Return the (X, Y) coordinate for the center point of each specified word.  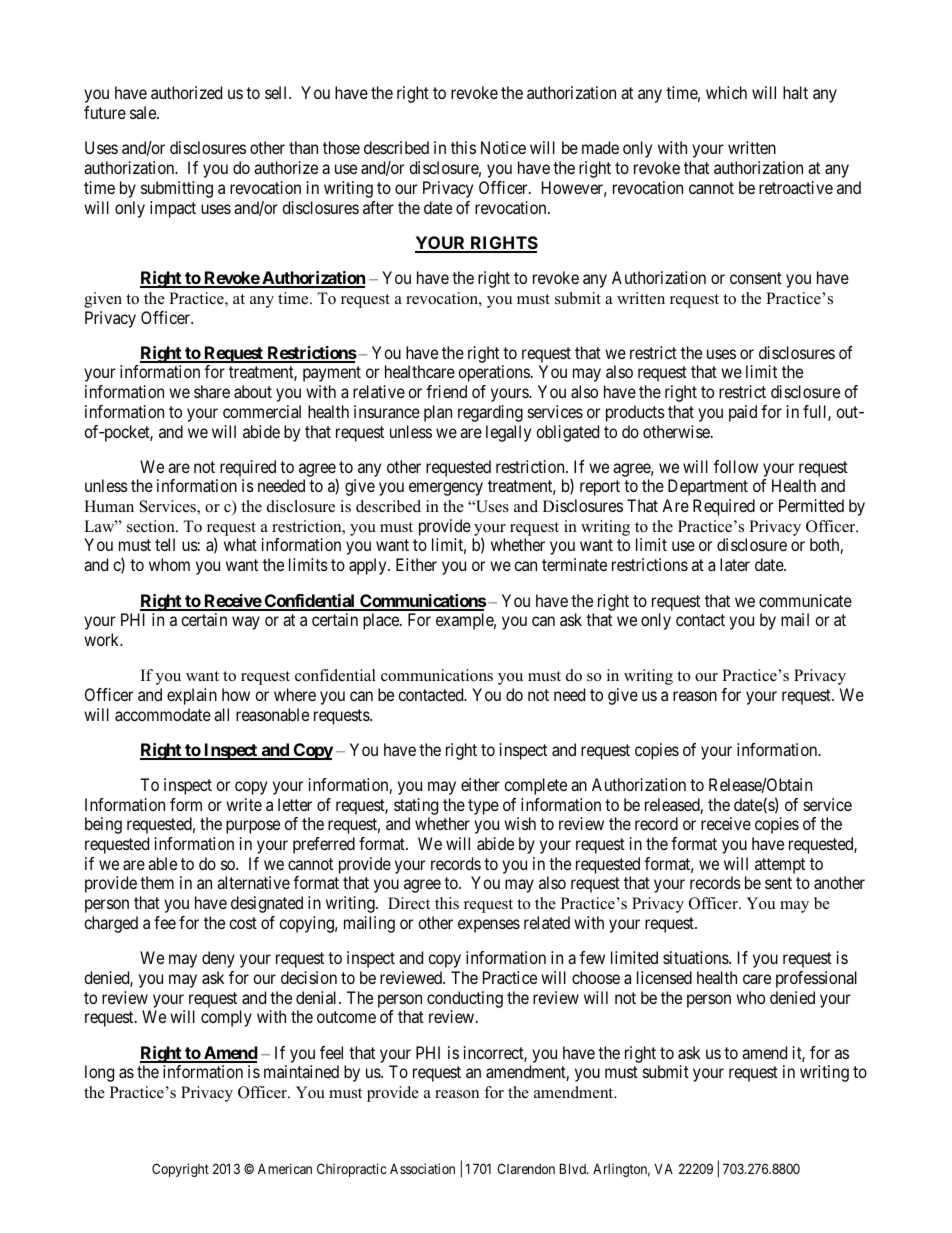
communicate (805, 600)
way (246, 623)
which (726, 92)
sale (144, 112)
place (382, 621)
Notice (503, 147)
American (285, 1168)
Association (422, 1168)
